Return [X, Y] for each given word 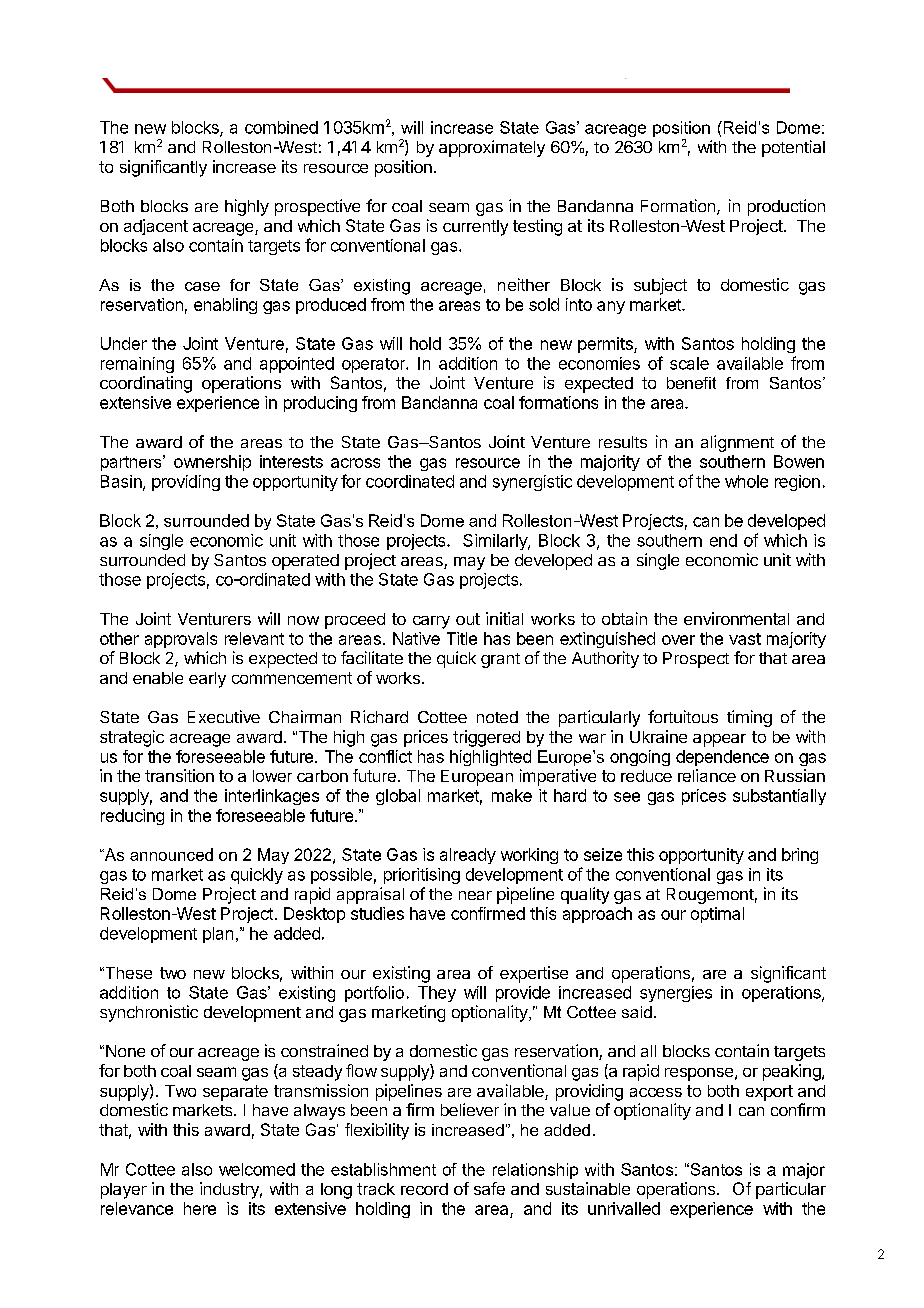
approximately [492, 148]
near [475, 895]
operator [374, 365]
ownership [212, 463]
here [200, 1208]
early [207, 680]
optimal [717, 915]
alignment [737, 443]
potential [793, 148]
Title [462, 638]
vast [745, 639]
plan [218, 935]
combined [281, 127]
